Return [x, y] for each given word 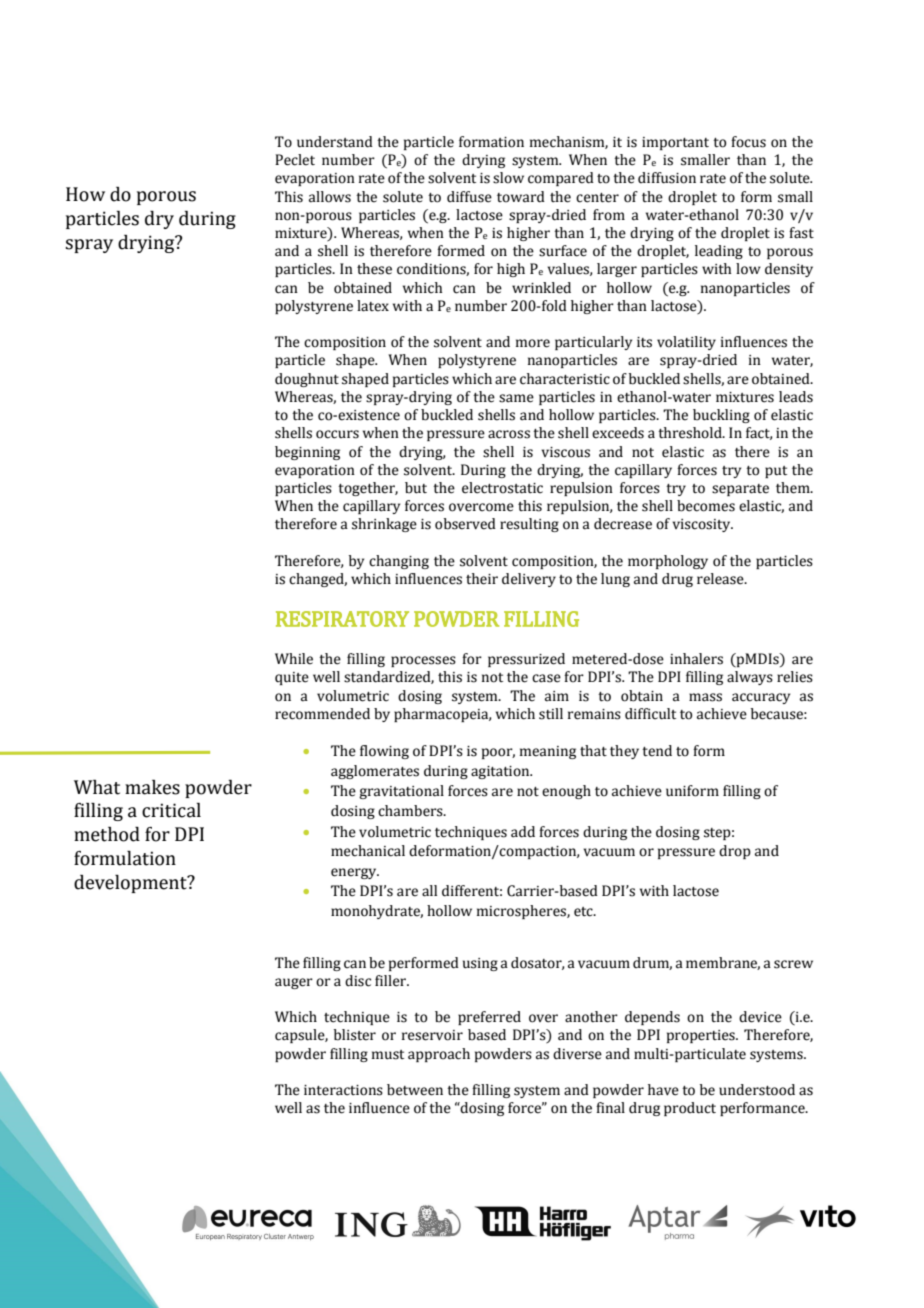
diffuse [469, 197]
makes [152, 787]
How [85, 194]
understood [757, 1090]
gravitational [401, 792]
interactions [343, 1090]
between [415, 1090]
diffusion [667, 178]
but [416, 488]
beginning [307, 453]
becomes [706, 506]
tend [657, 751]
